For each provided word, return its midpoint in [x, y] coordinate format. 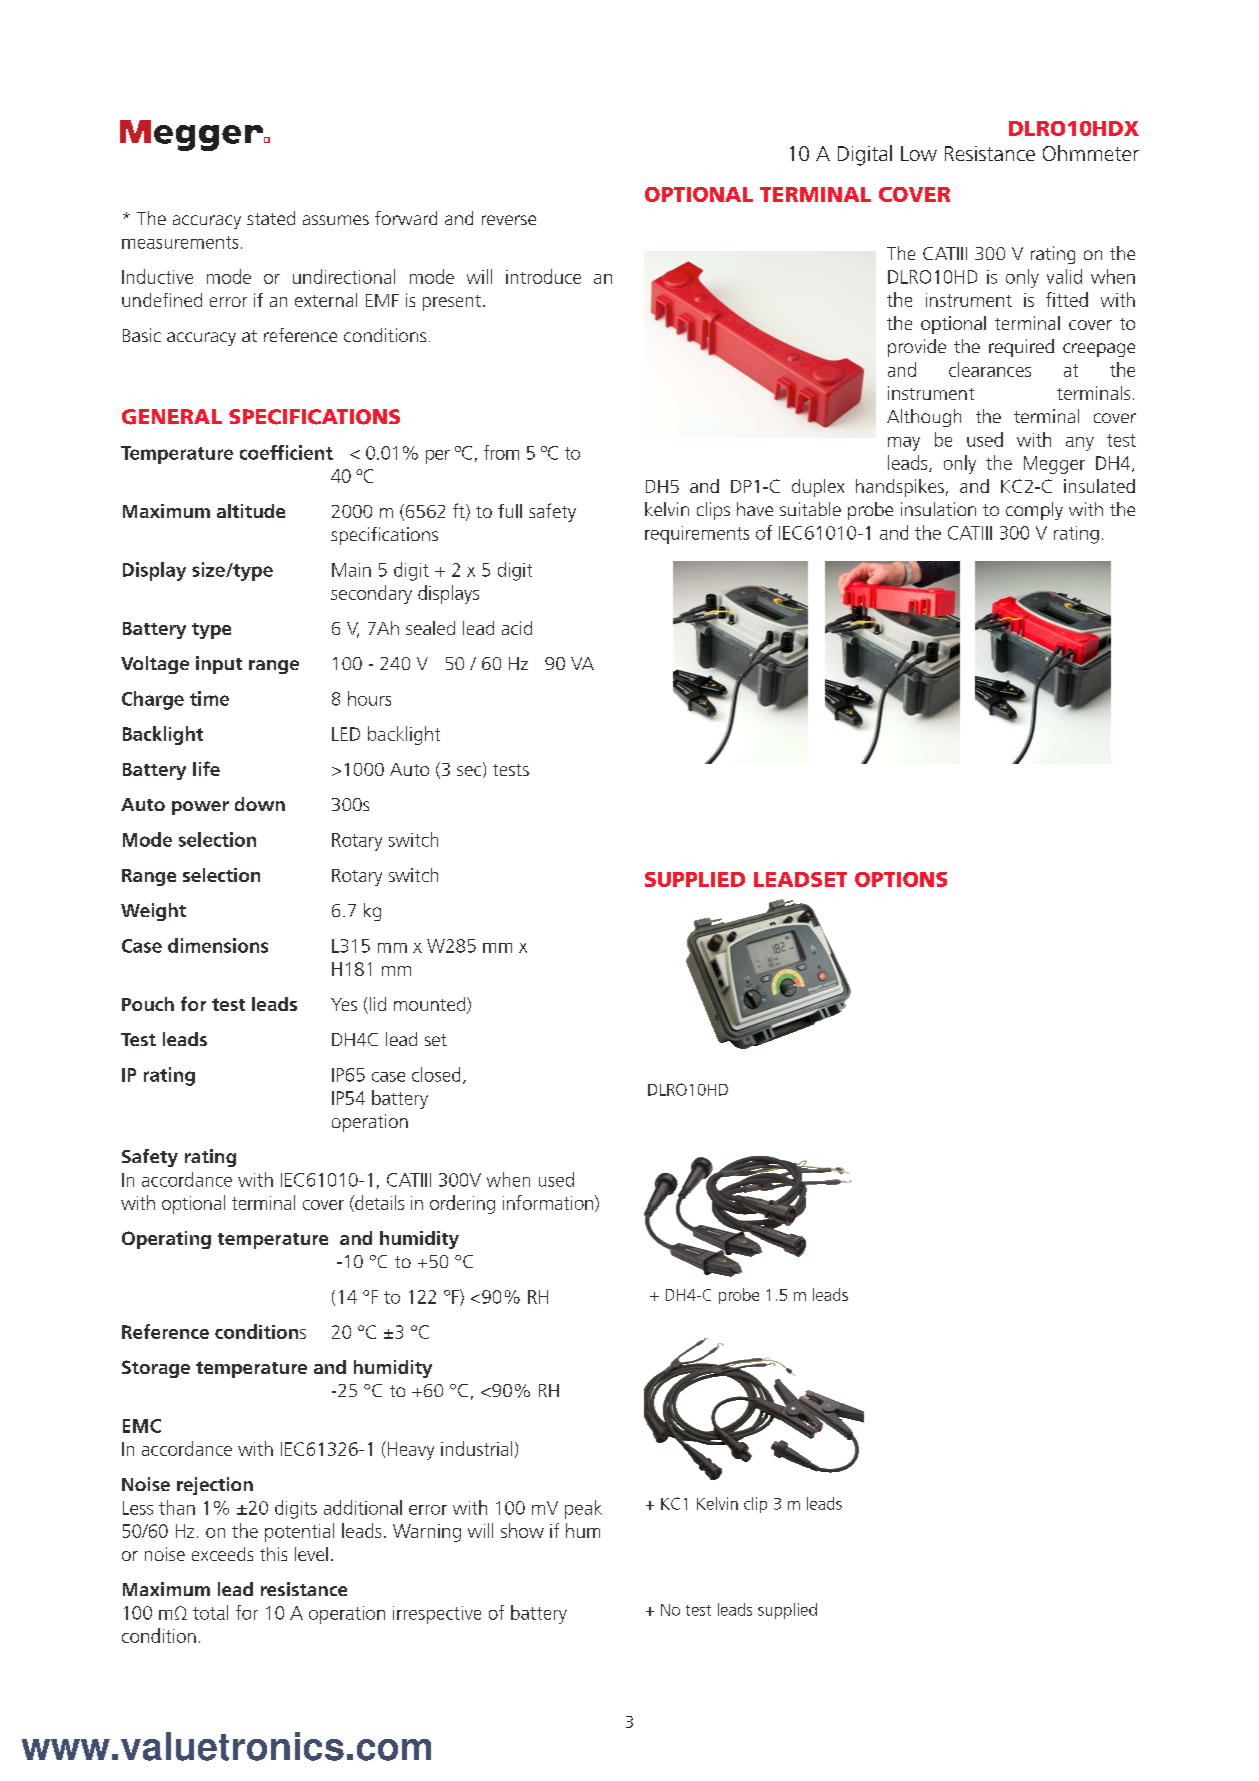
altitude [251, 511]
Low [919, 153]
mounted [431, 1005]
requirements [697, 535]
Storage [156, 1369]
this [273, 1554]
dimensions [218, 945]
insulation [938, 509]
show [522, 1530]
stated [271, 218]
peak [583, 1509]
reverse [509, 220]
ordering [462, 1204]
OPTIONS [901, 879]
